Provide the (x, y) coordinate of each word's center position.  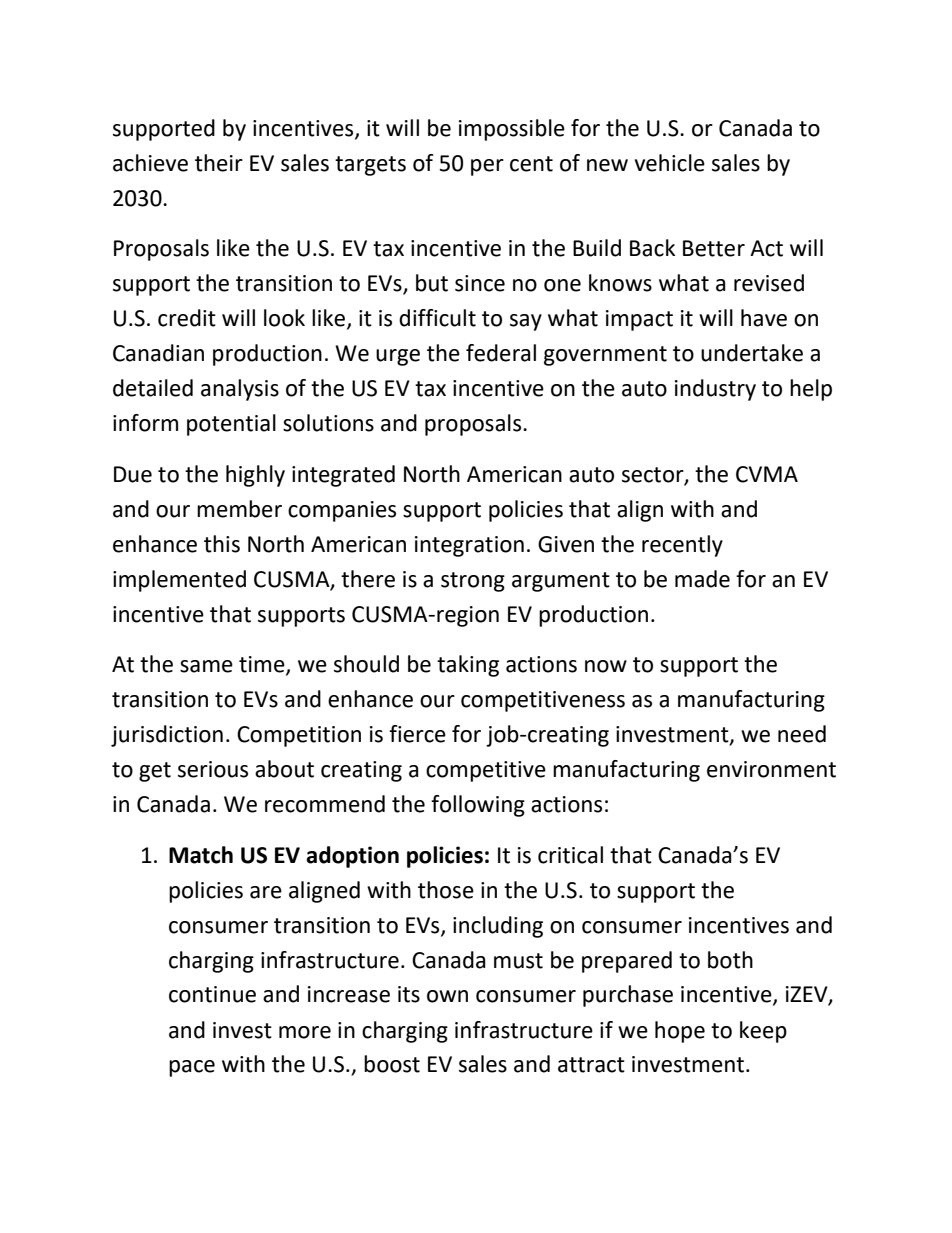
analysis (240, 390)
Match (201, 855)
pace (192, 1068)
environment (771, 769)
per (487, 167)
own (447, 996)
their (219, 163)
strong (473, 582)
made (702, 579)
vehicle (670, 163)
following (478, 806)
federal (501, 353)
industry (715, 390)
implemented (179, 581)
